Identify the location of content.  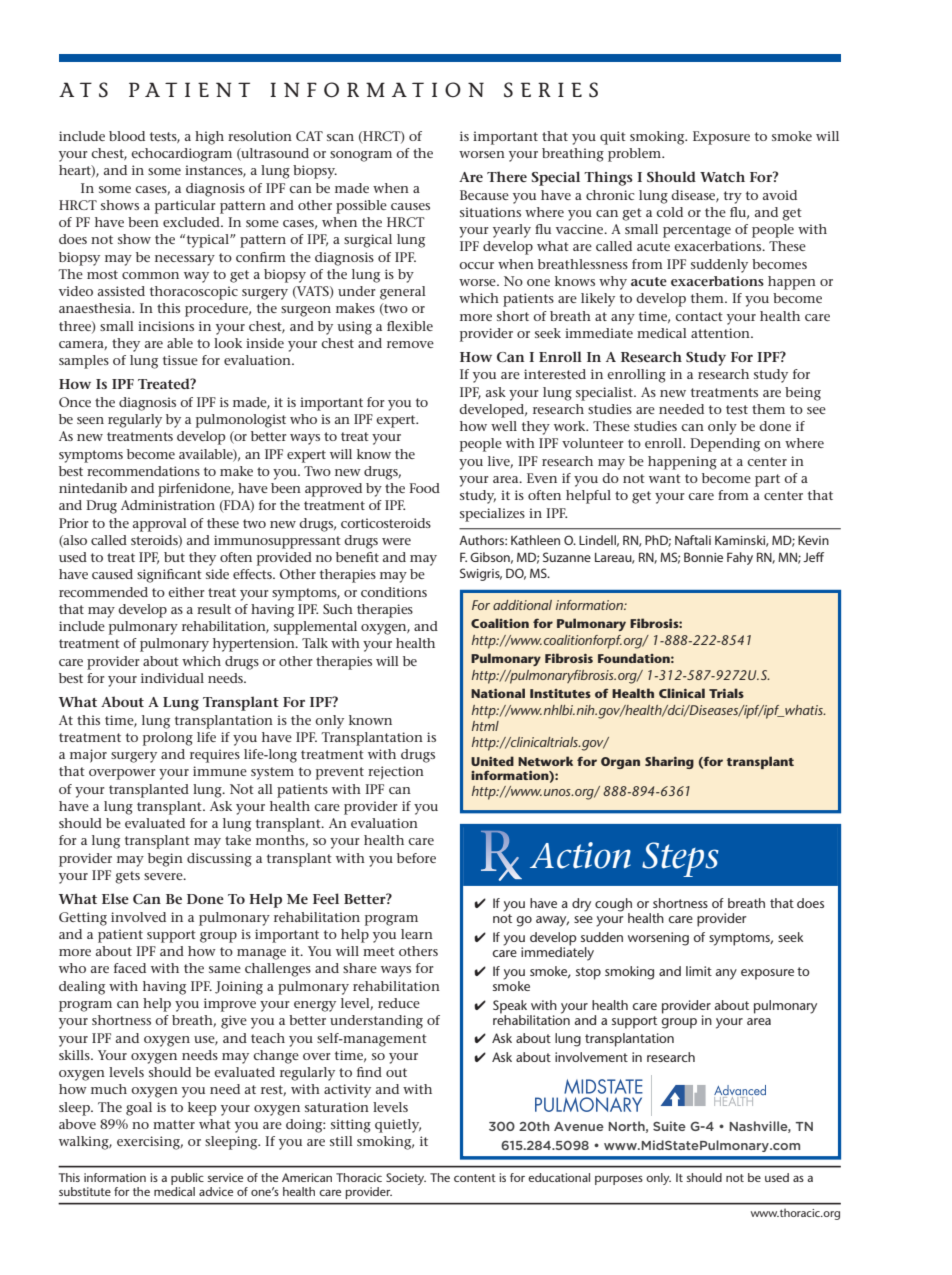
(475, 1178).
